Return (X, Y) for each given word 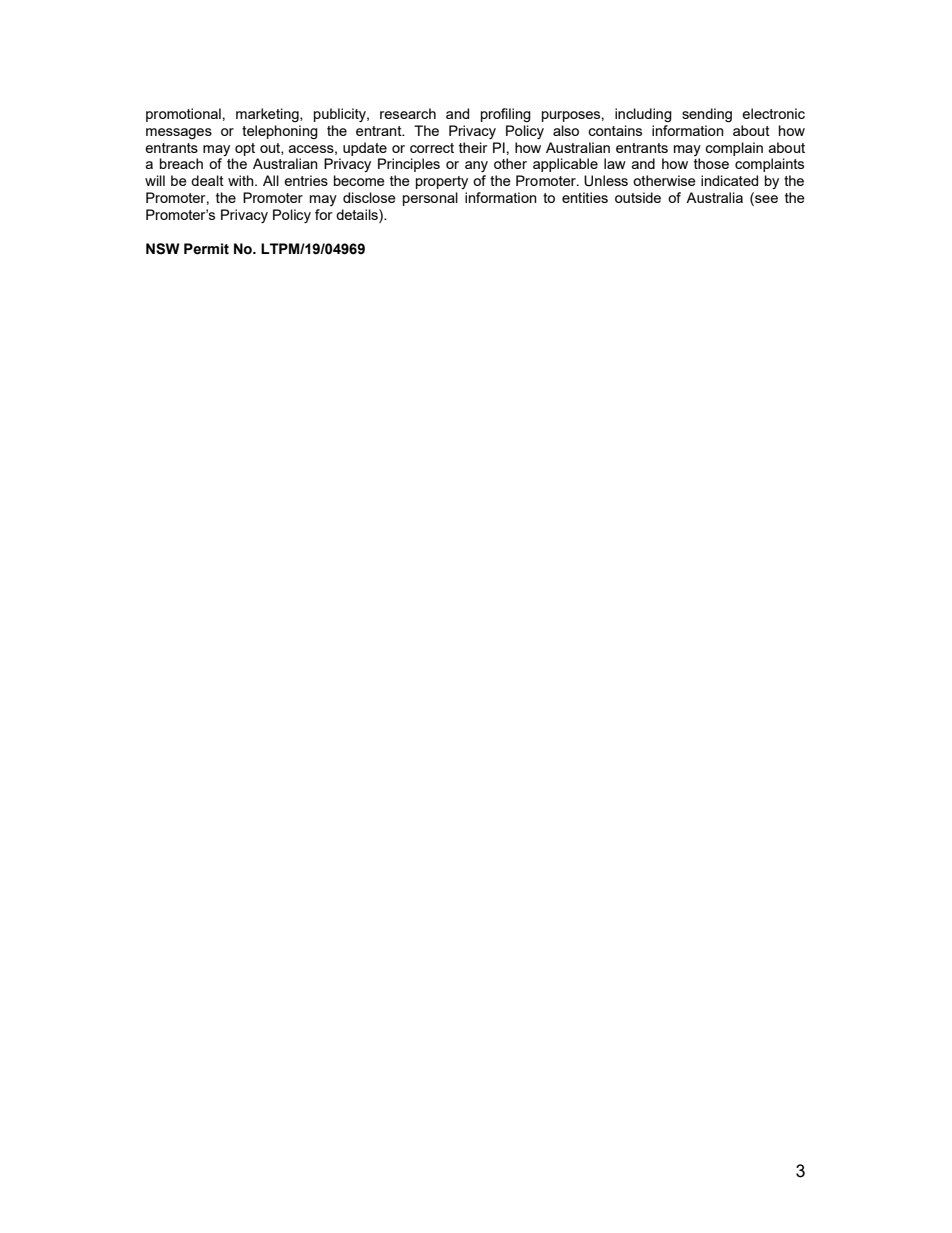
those (711, 163)
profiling (506, 115)
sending (707, 115)
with (242, 180)
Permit (206, 249)
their (473, 147)
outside (638, 197)
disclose (369, 197)
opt (245, 149)
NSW (163, 249)
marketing (268, 115)
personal (430, 199)
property (442, 182)
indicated (729, 180)
